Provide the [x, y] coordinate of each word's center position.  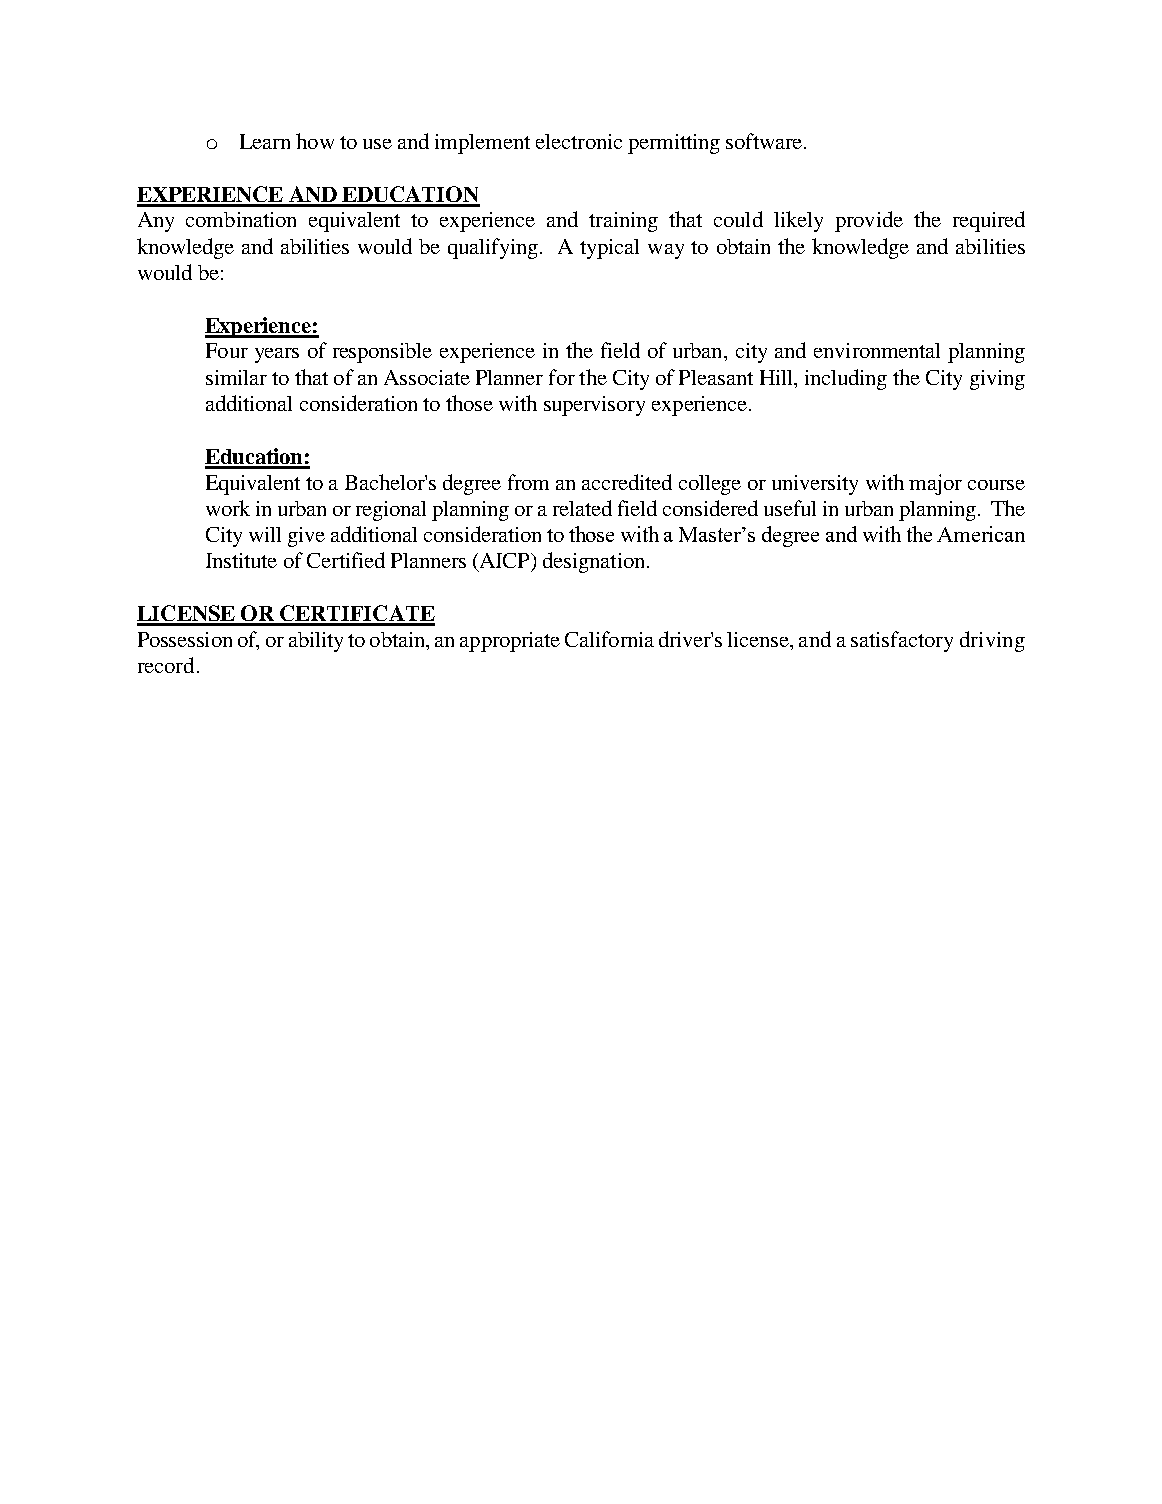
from [528, 482]
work [228, 508]
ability [316, 642]
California [609, 639]
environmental [877, 350]
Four [227, 350]
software [764, 141]
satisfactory [902, 641]
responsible [382, 353]
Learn [265, 141]
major [935, 484]
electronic [579, 141]
